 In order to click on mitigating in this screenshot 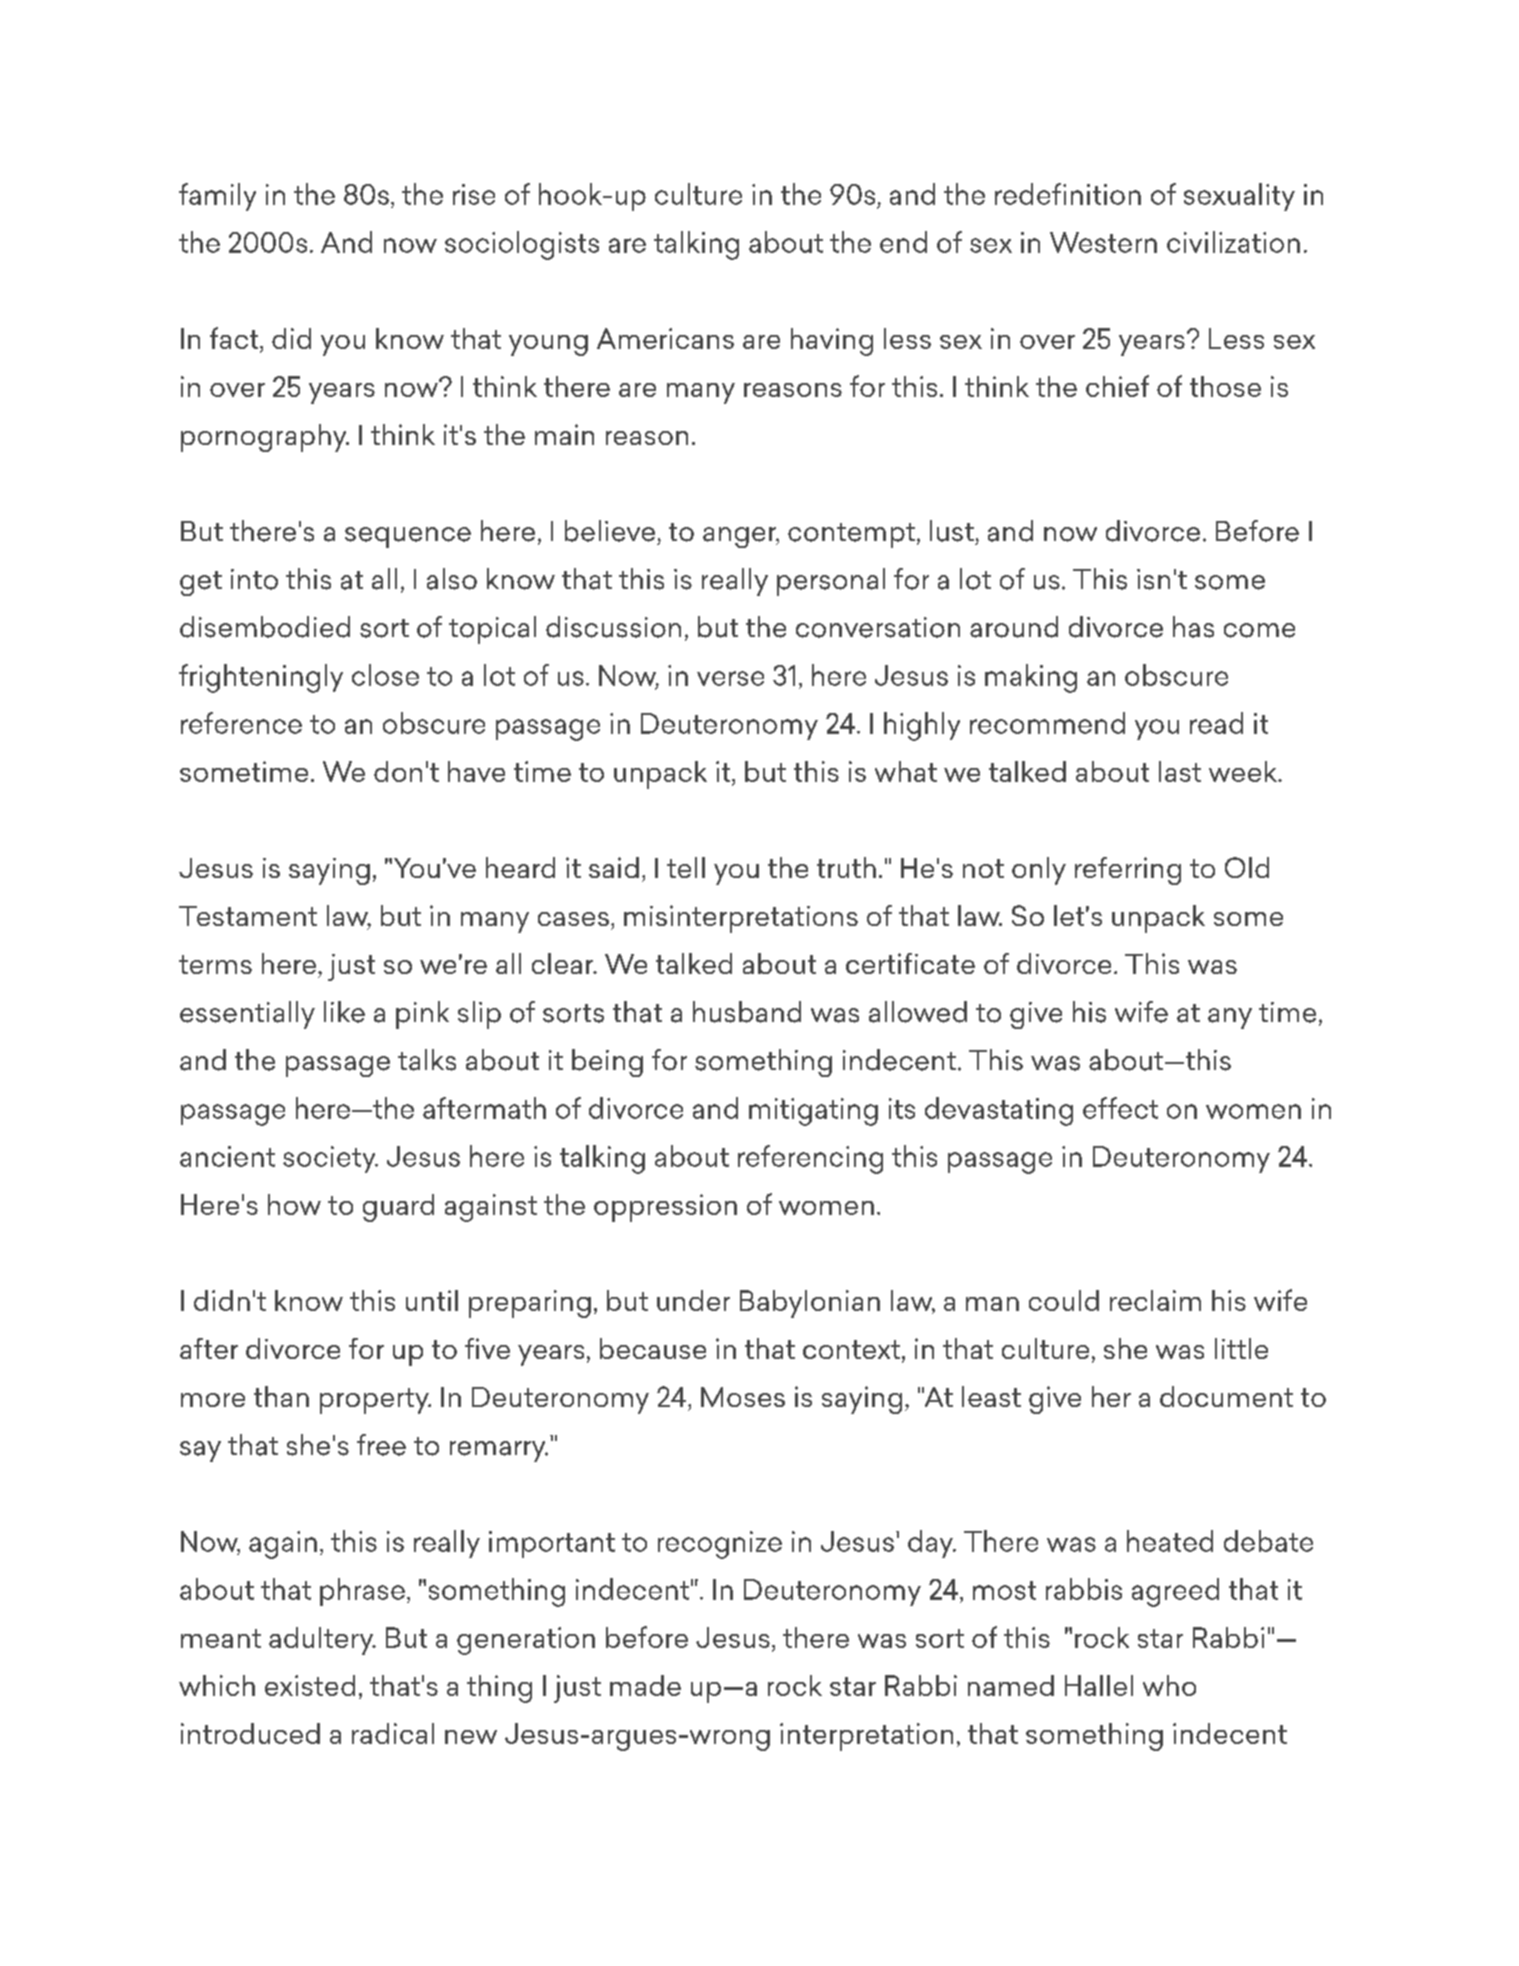, I will do `click(813, 1112)`.
